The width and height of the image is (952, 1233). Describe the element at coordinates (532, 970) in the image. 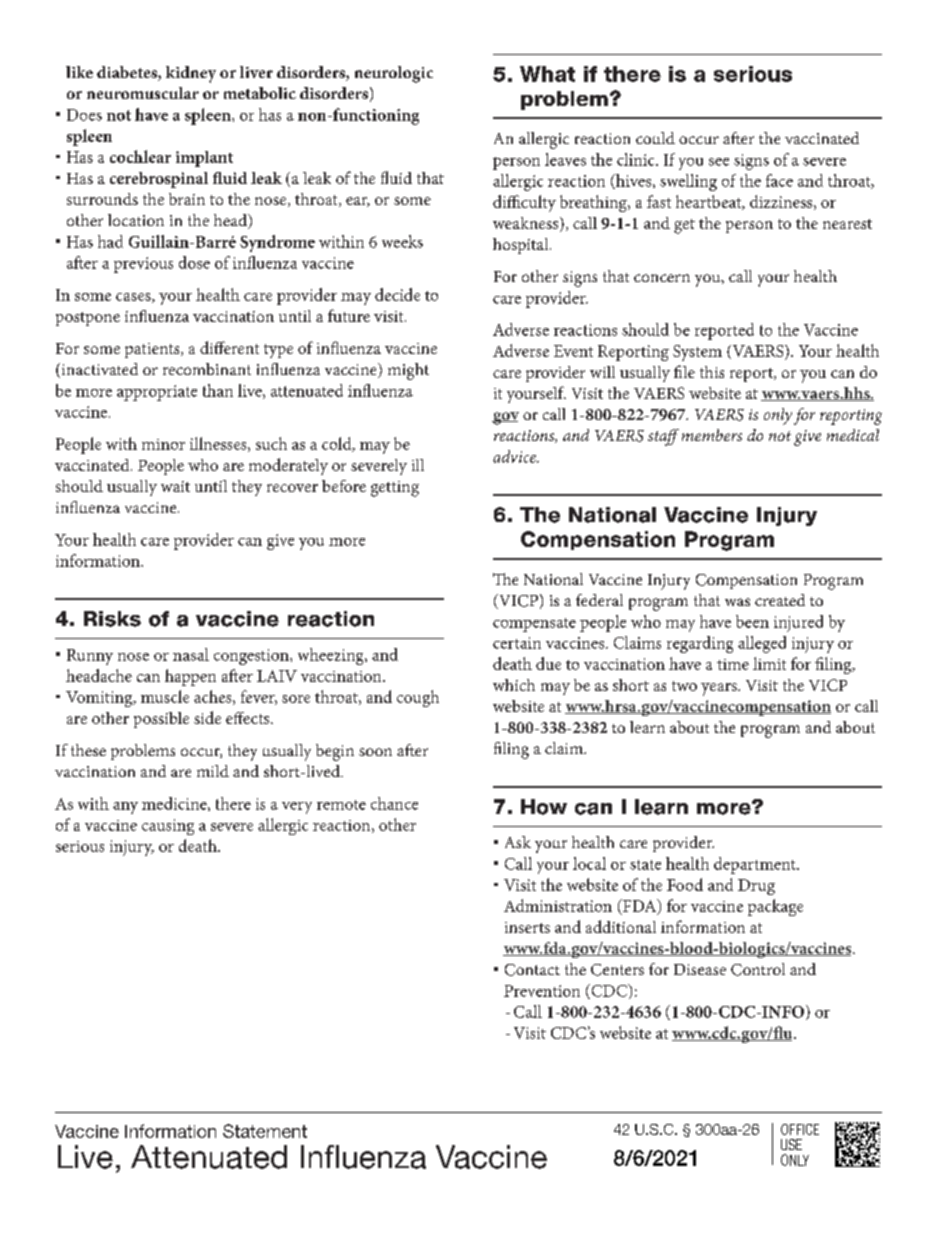

I see `Contact` at that location.
